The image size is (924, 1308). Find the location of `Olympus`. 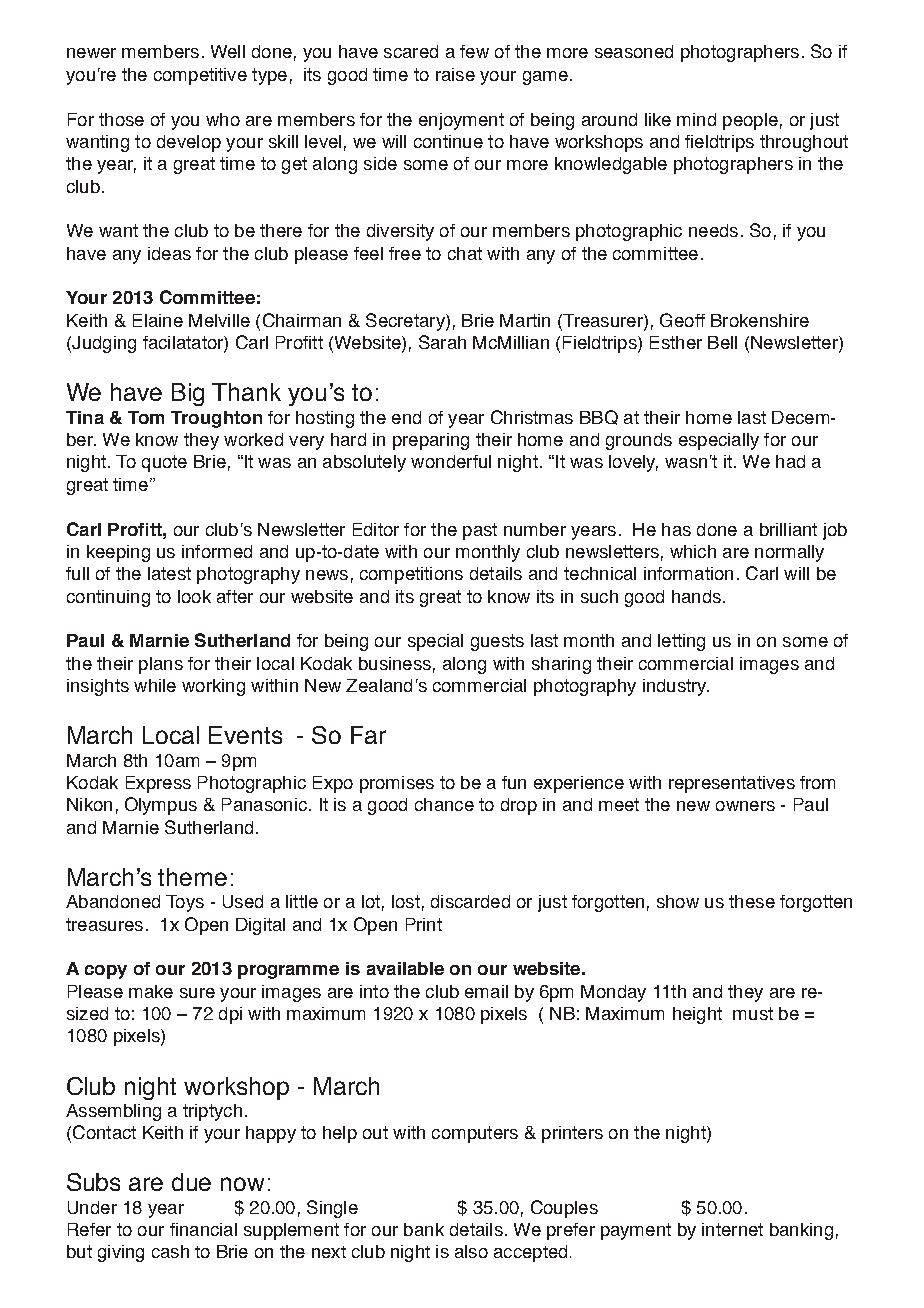

Olympus is located at coordinates (161, 806).
